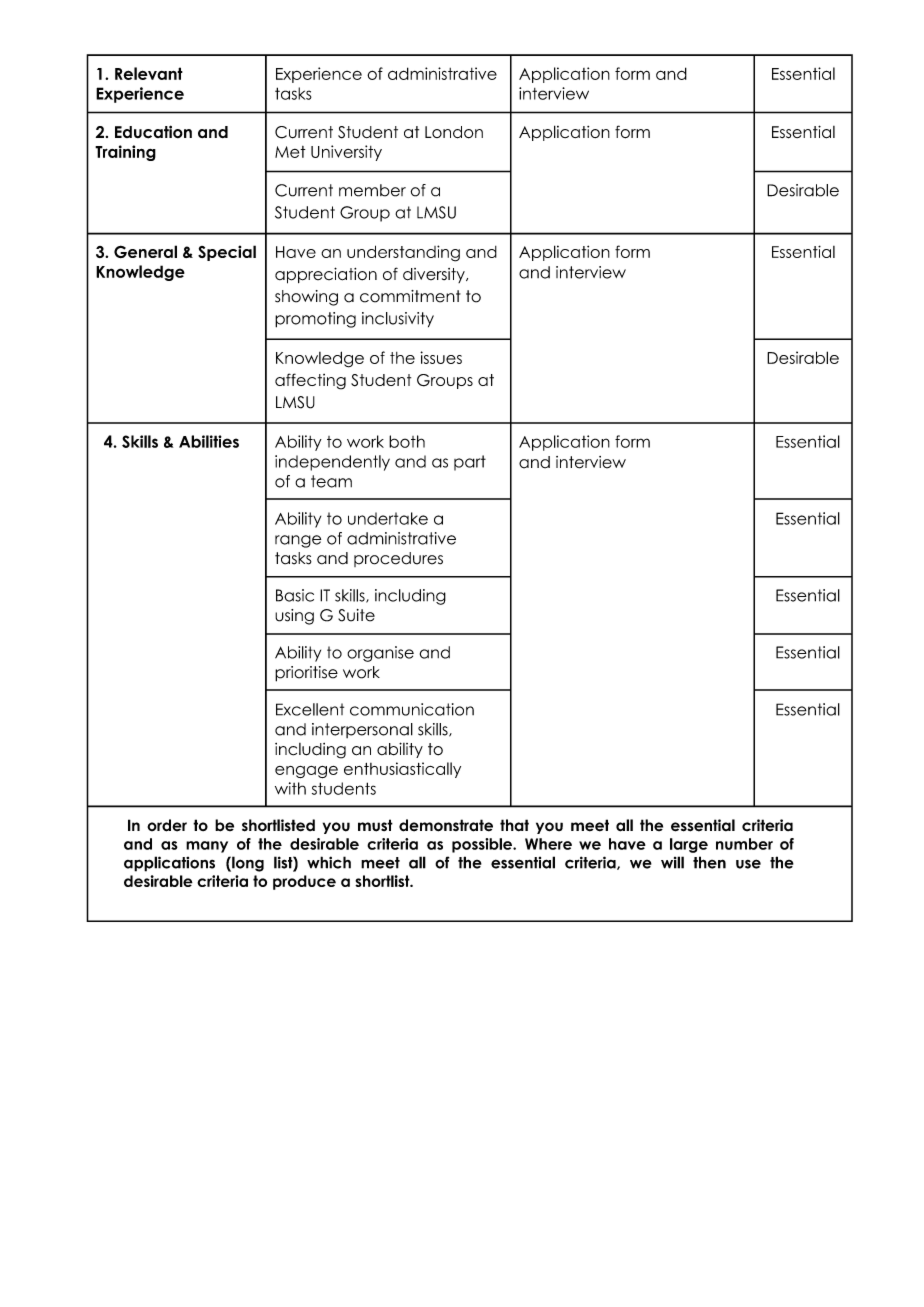 The width and height of the document is (924, 1307). I want to click on part, so click(470, 463).
